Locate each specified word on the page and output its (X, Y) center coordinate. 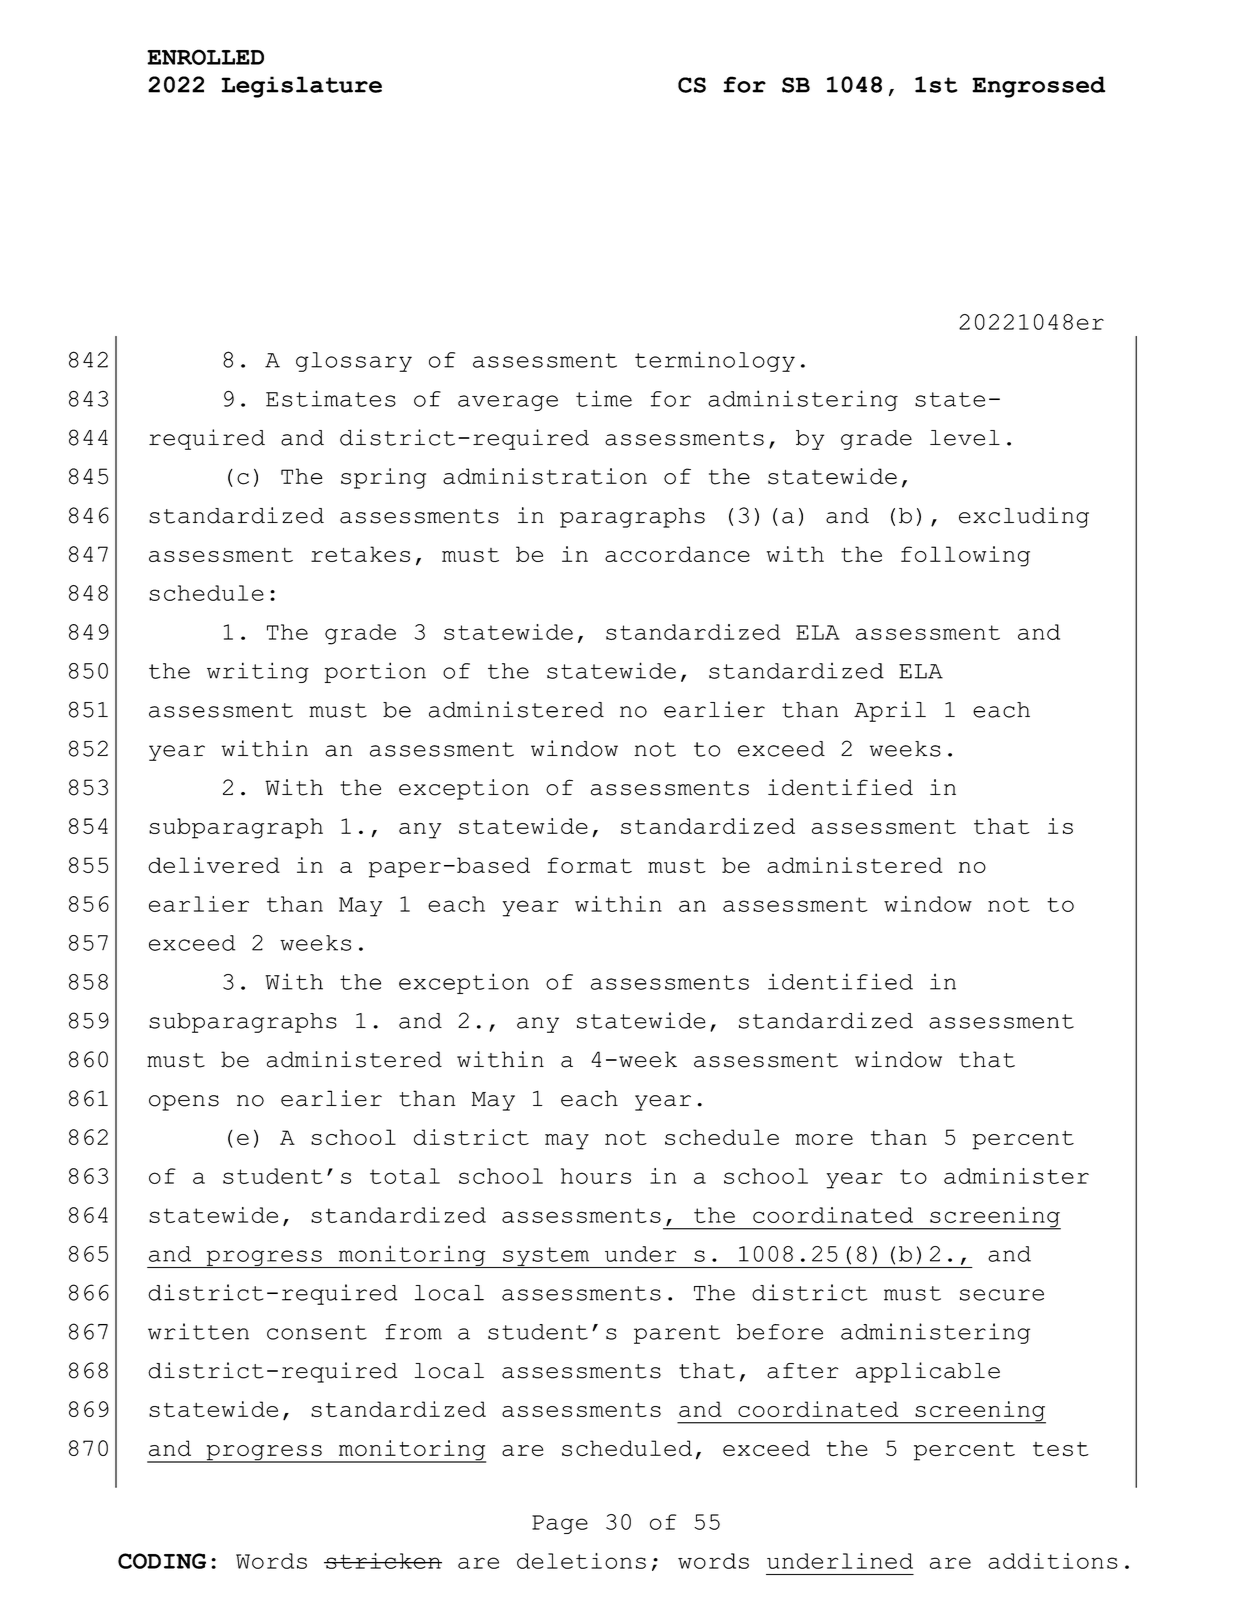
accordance (677, 554)
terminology (715, 361)
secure (1002, 1295)
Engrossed (1038, 87)
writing (258, 672)
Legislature (302, 87)
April (890, 711)
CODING (162, 1561)
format (590, 865)
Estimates (331, 398)
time (604, 398)
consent (317, 1332)
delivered (214, 865)
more (824, 1139)
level (965, 438)
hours (596, 1176)
